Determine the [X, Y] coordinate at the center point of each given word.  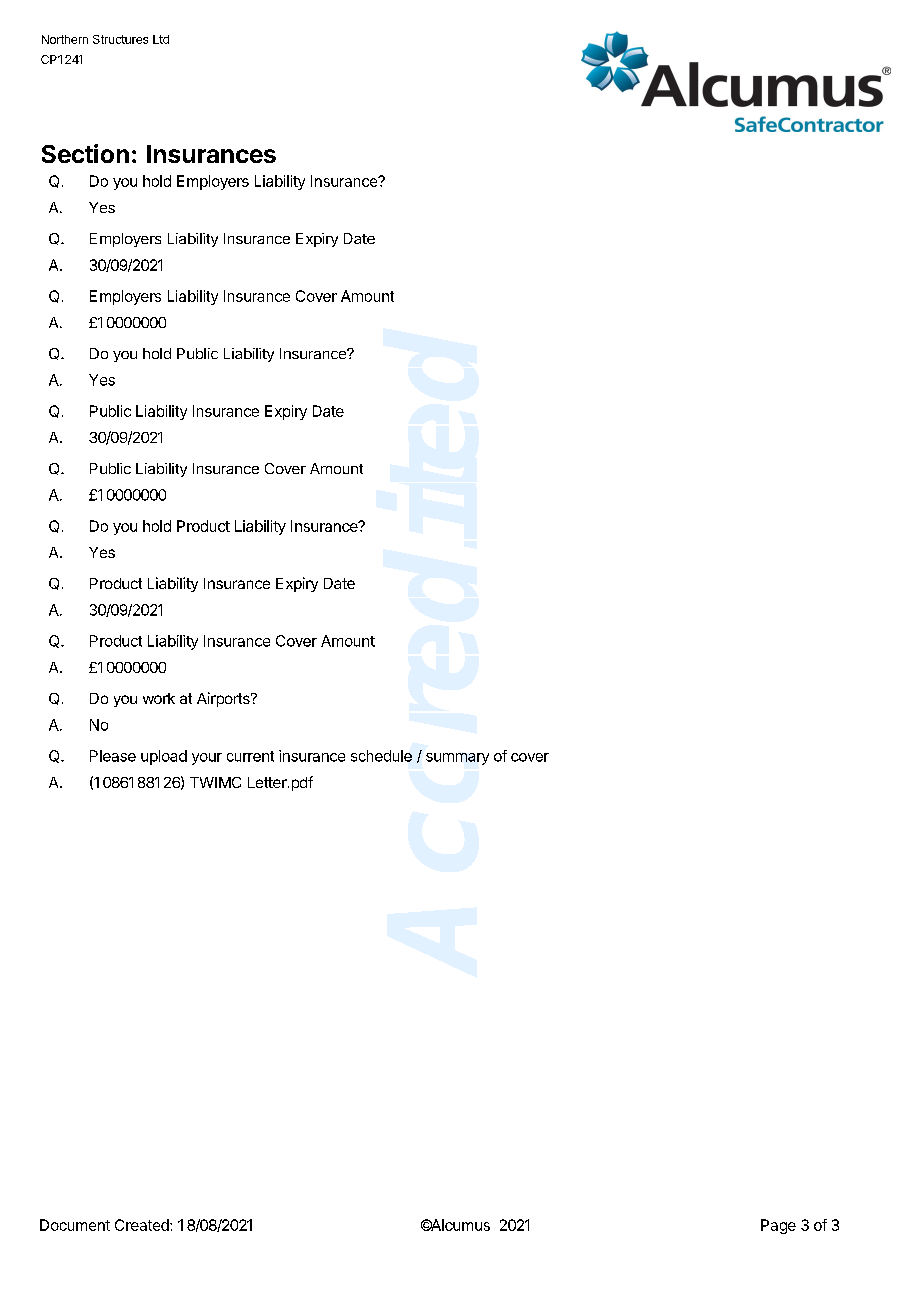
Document [75, 1225]
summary [457, 759]
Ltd [161, 39]
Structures [120, 39]
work [159, 698]
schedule [381, 756]
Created [143, 1225]
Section [85, 153]
